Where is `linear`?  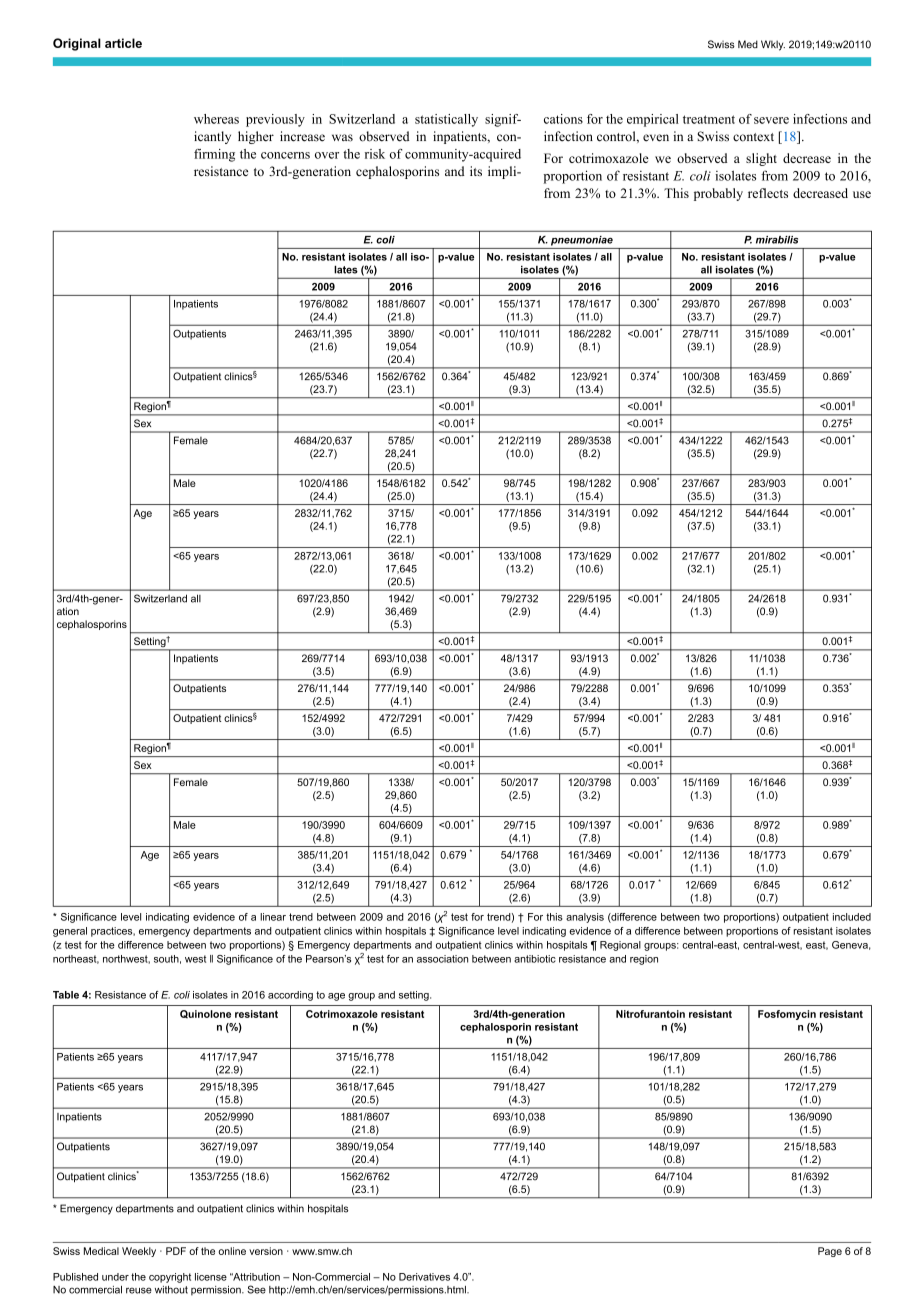 linear is located at coordinates (273, 917).
